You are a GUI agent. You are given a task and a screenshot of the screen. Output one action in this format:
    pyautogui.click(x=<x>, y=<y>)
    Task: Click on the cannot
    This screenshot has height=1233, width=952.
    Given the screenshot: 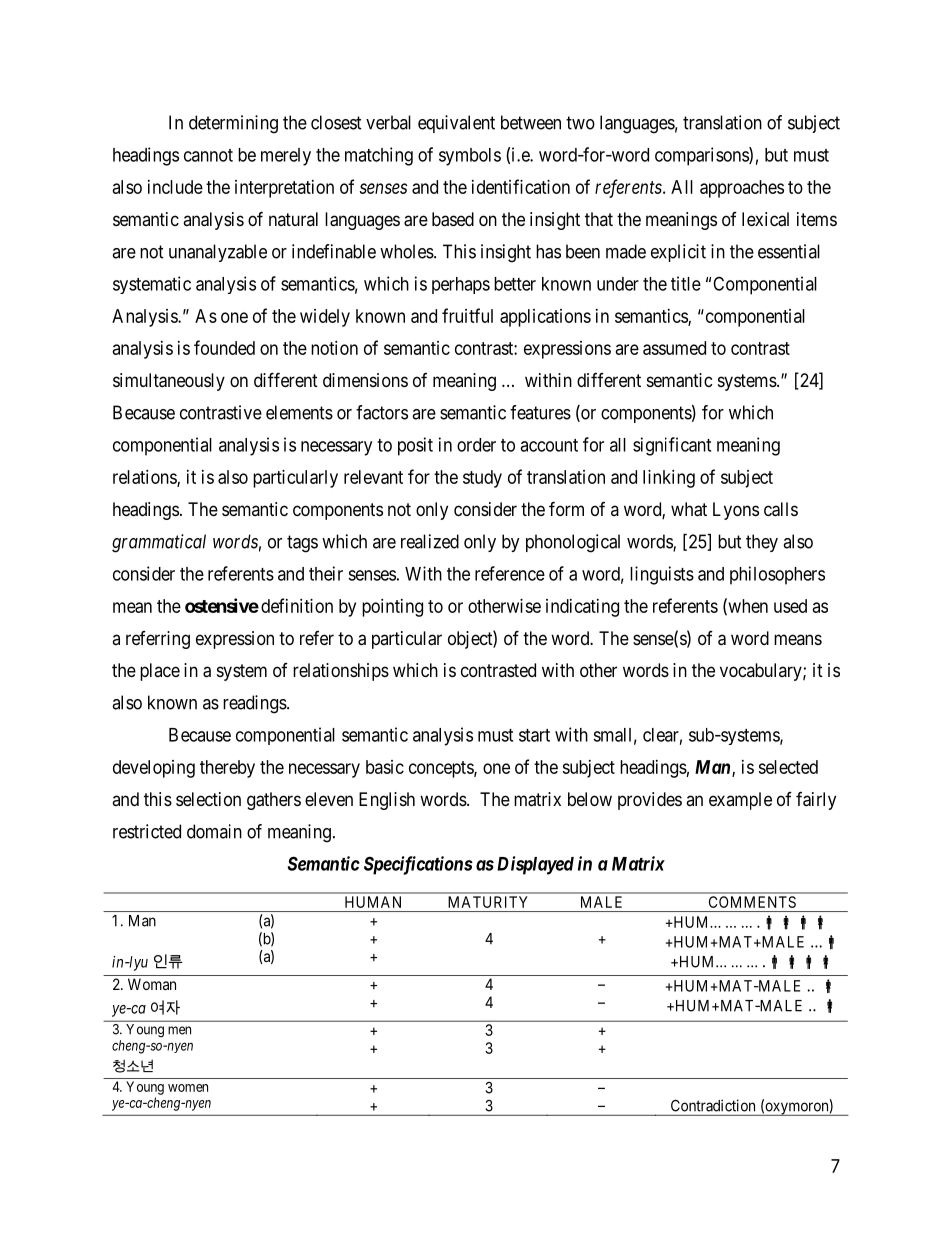 What is the action you would take?
    pyautogui.click(x=208, y=155)
